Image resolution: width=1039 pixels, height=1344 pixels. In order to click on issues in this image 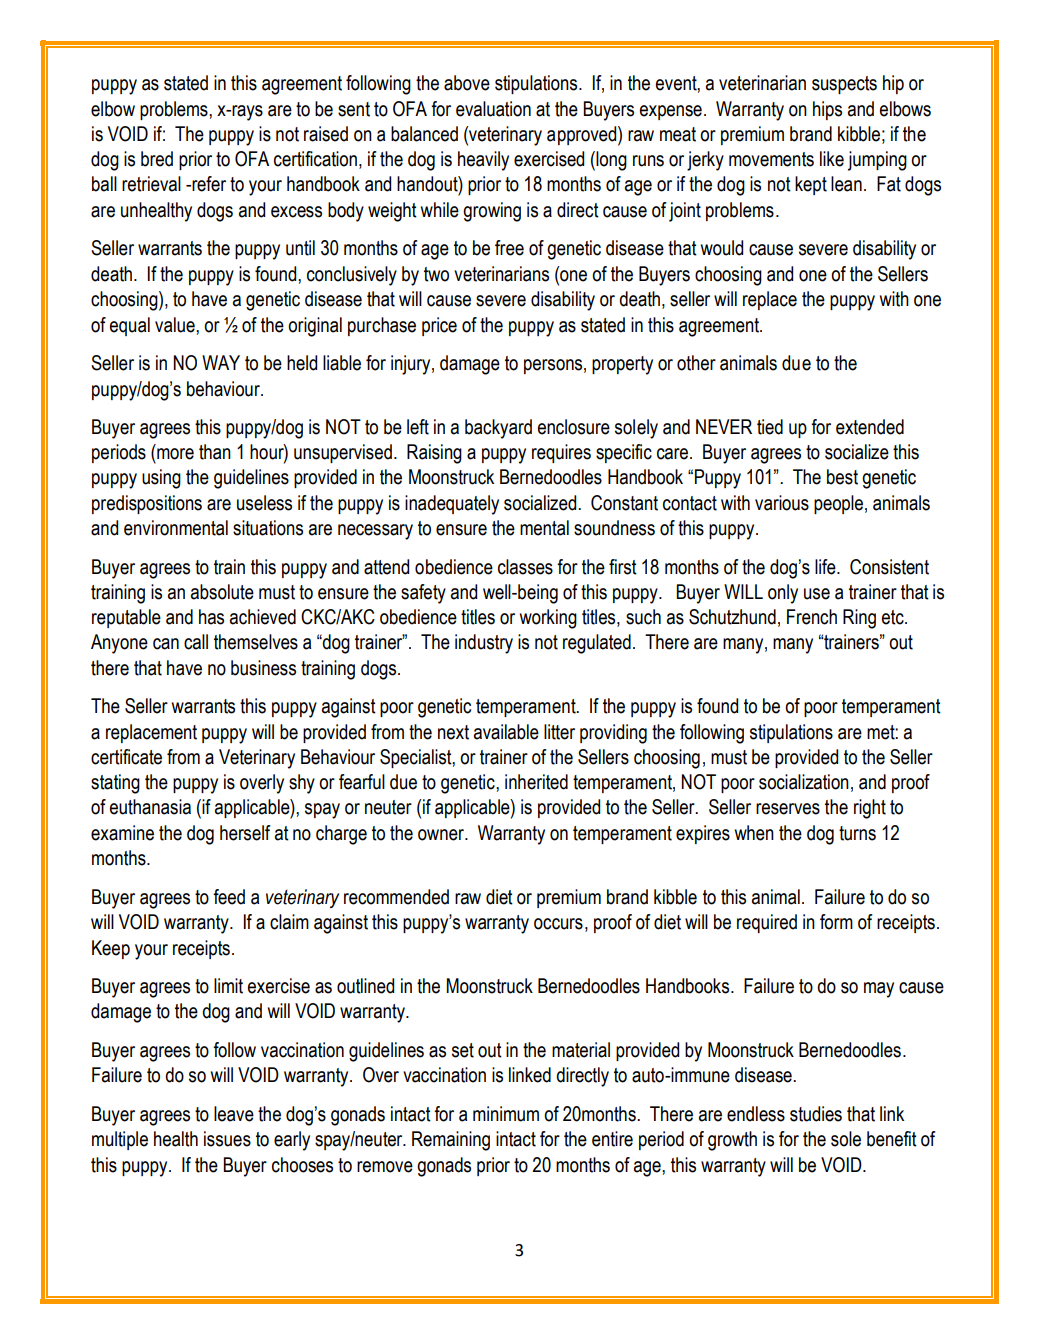, I will do `click(227, 1139)`.
